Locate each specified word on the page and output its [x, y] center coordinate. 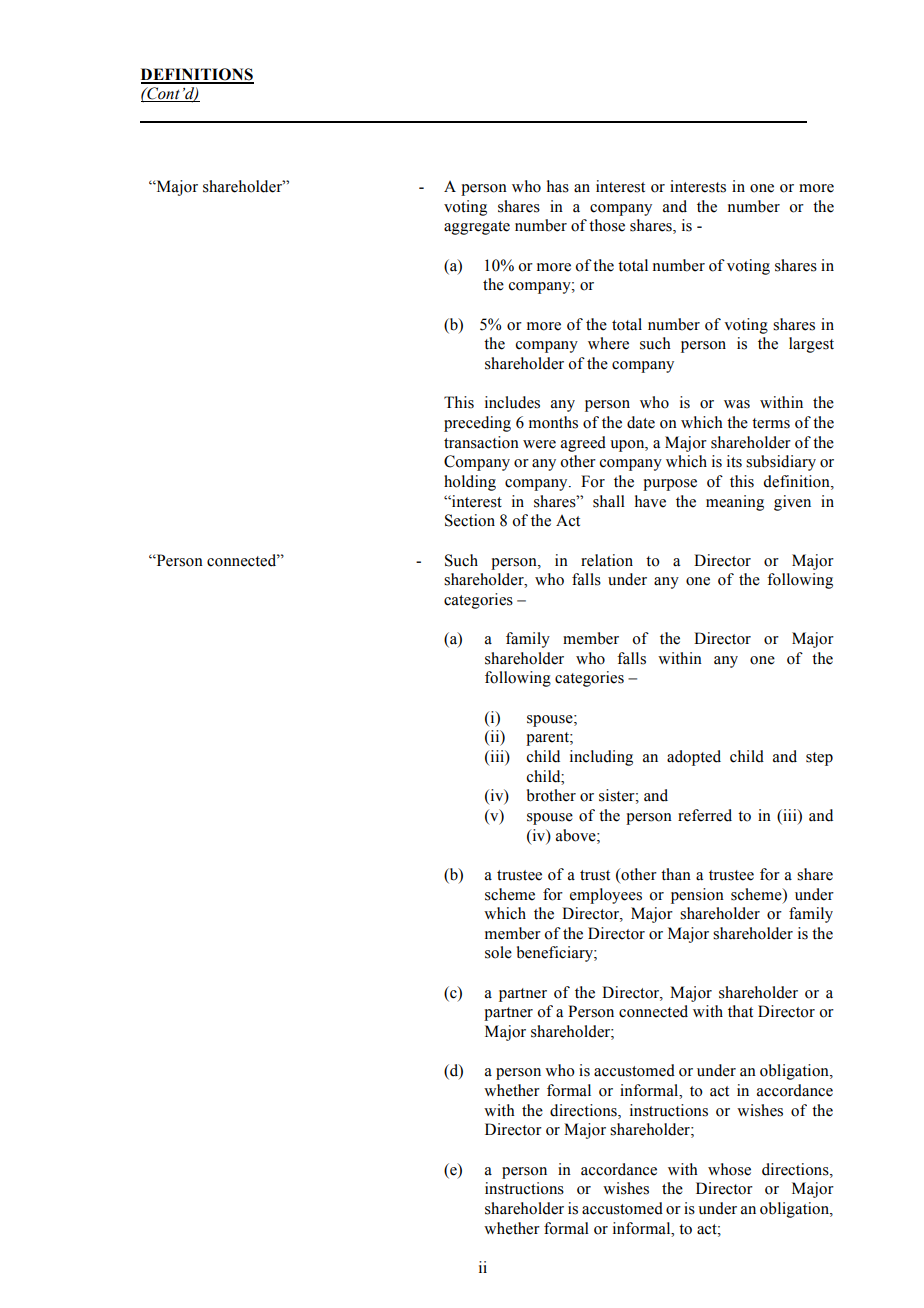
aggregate [477, 228]
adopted [694, 758]
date [641, 422]
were [539, 444]
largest [811, 345]
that [740, 1011]
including [601, 758]
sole [498, 952]
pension [697, 896]
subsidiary [781, 463]
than [676, 874]
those [607, 225]
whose [729, 1169]
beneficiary [556, 954]
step [819, 759]
